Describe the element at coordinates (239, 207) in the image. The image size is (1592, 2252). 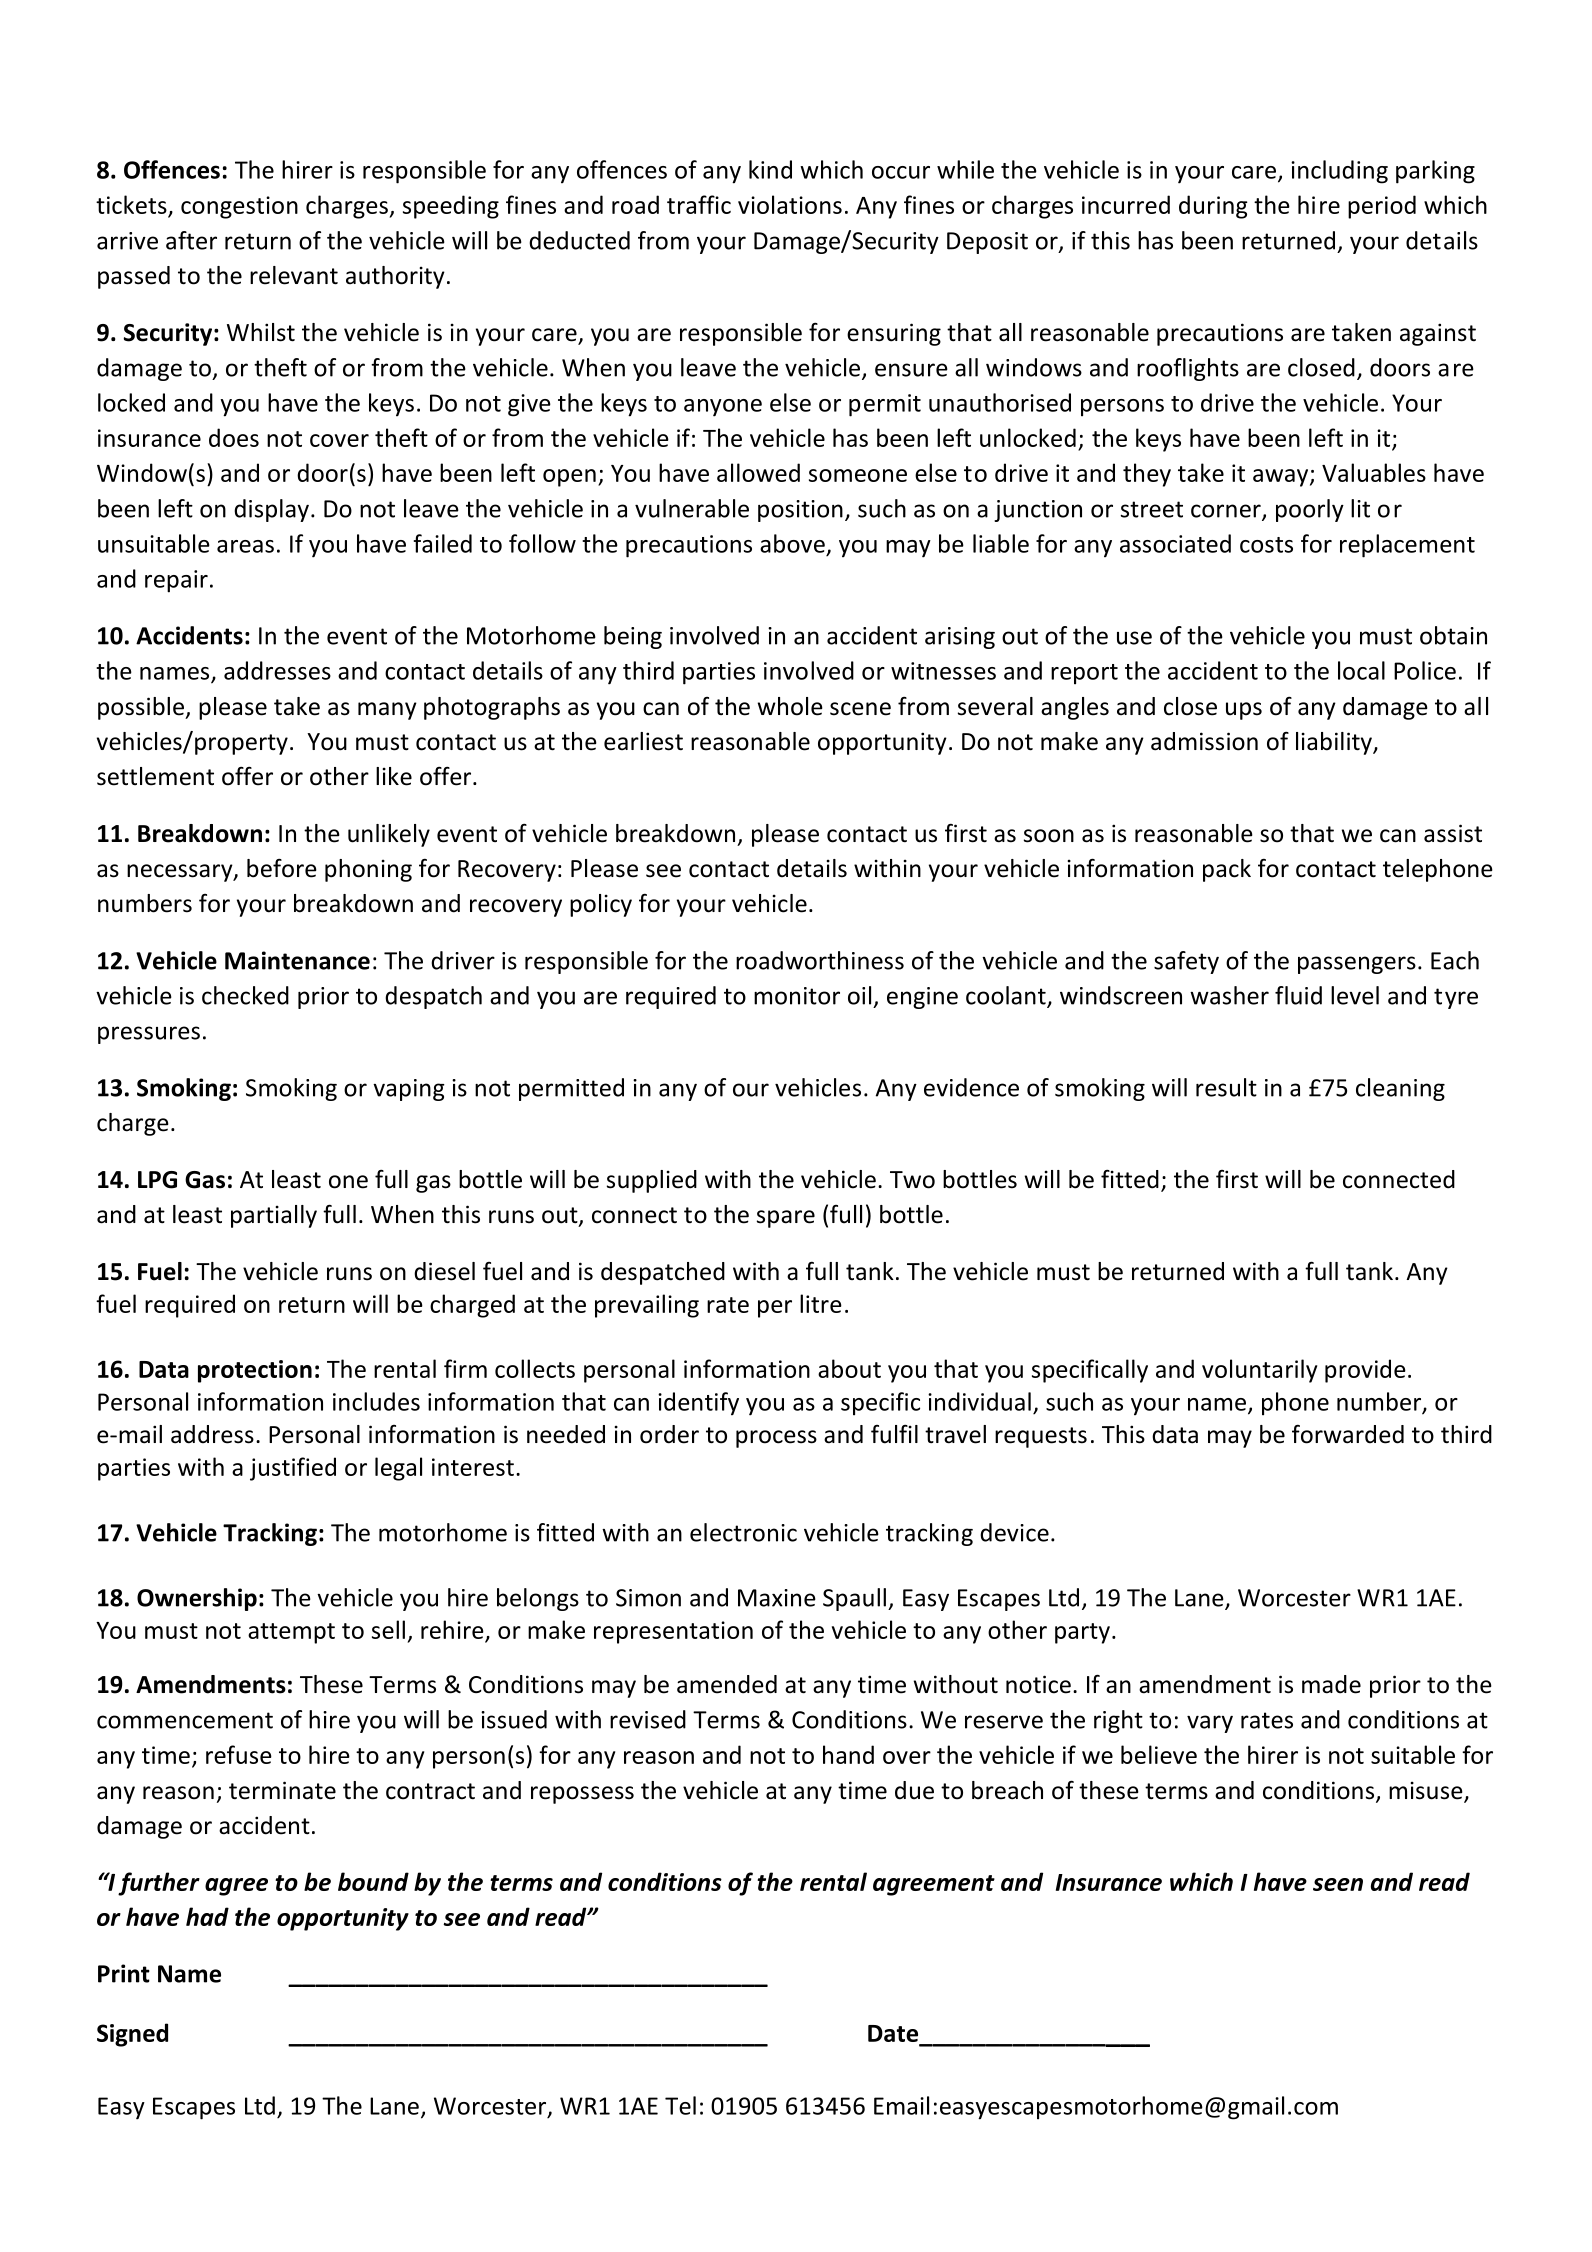
I see `congestion` at that location.
